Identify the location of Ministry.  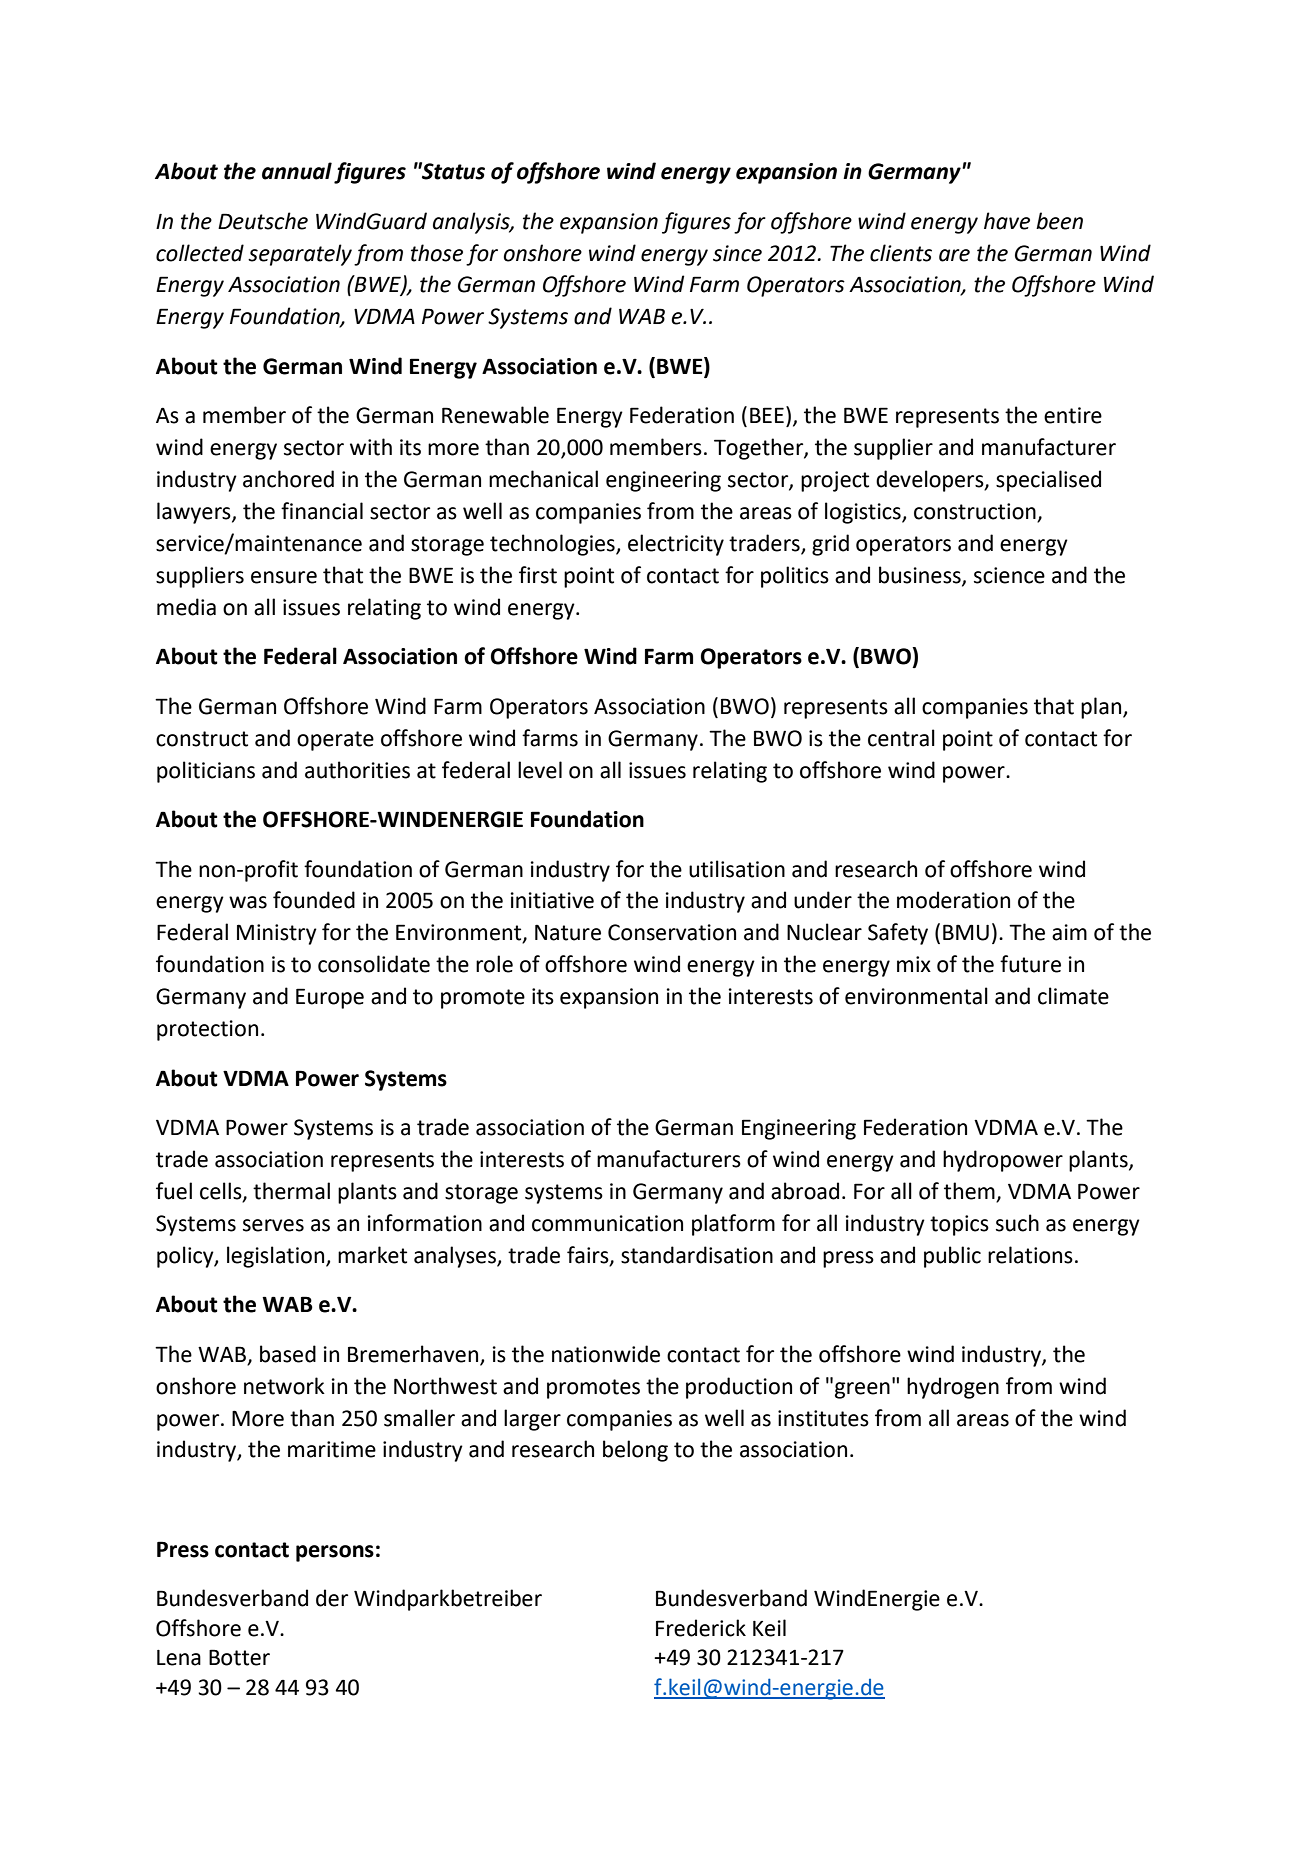
(277, 934).
